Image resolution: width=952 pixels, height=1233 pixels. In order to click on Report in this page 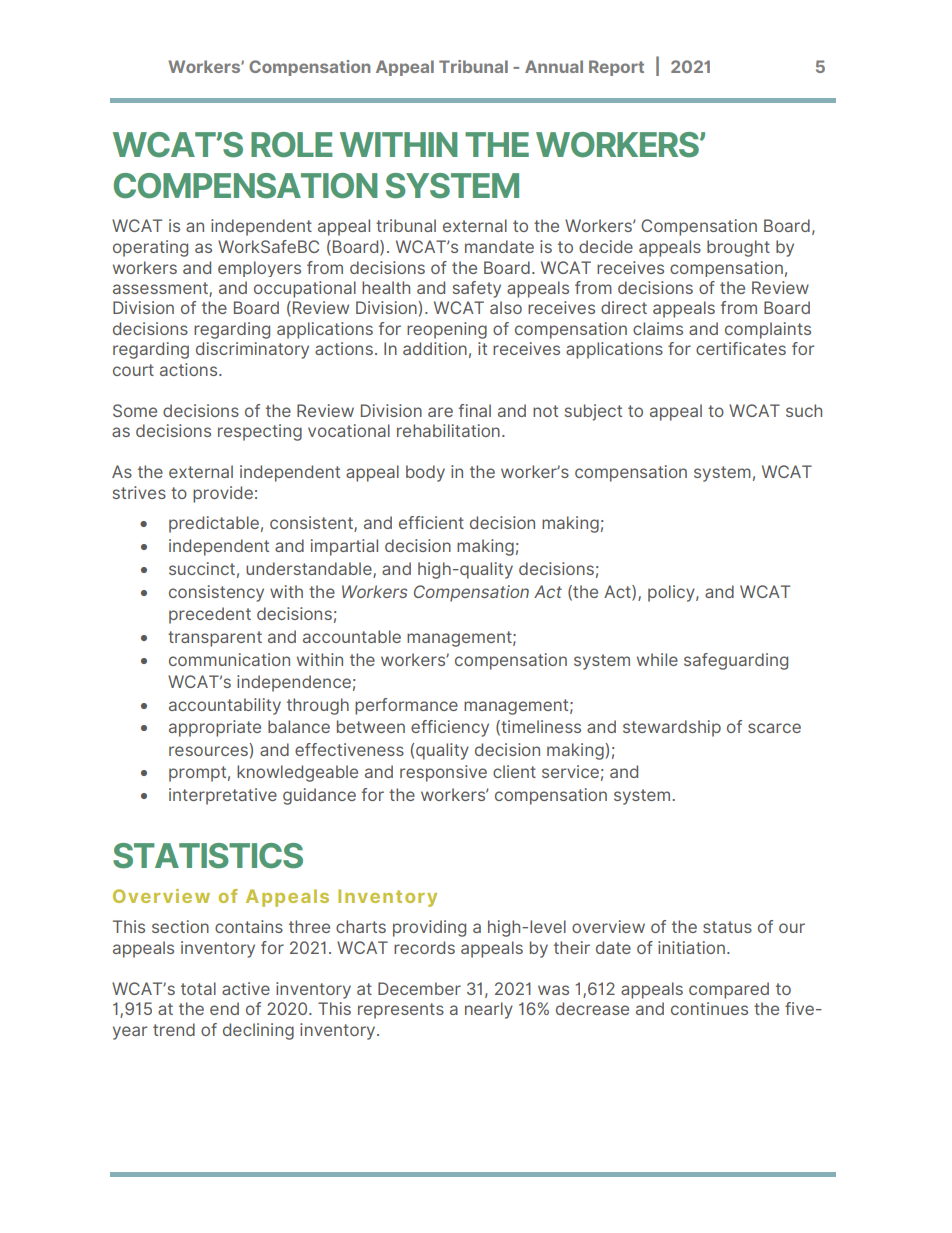, I will do `click(616, 68)`.
